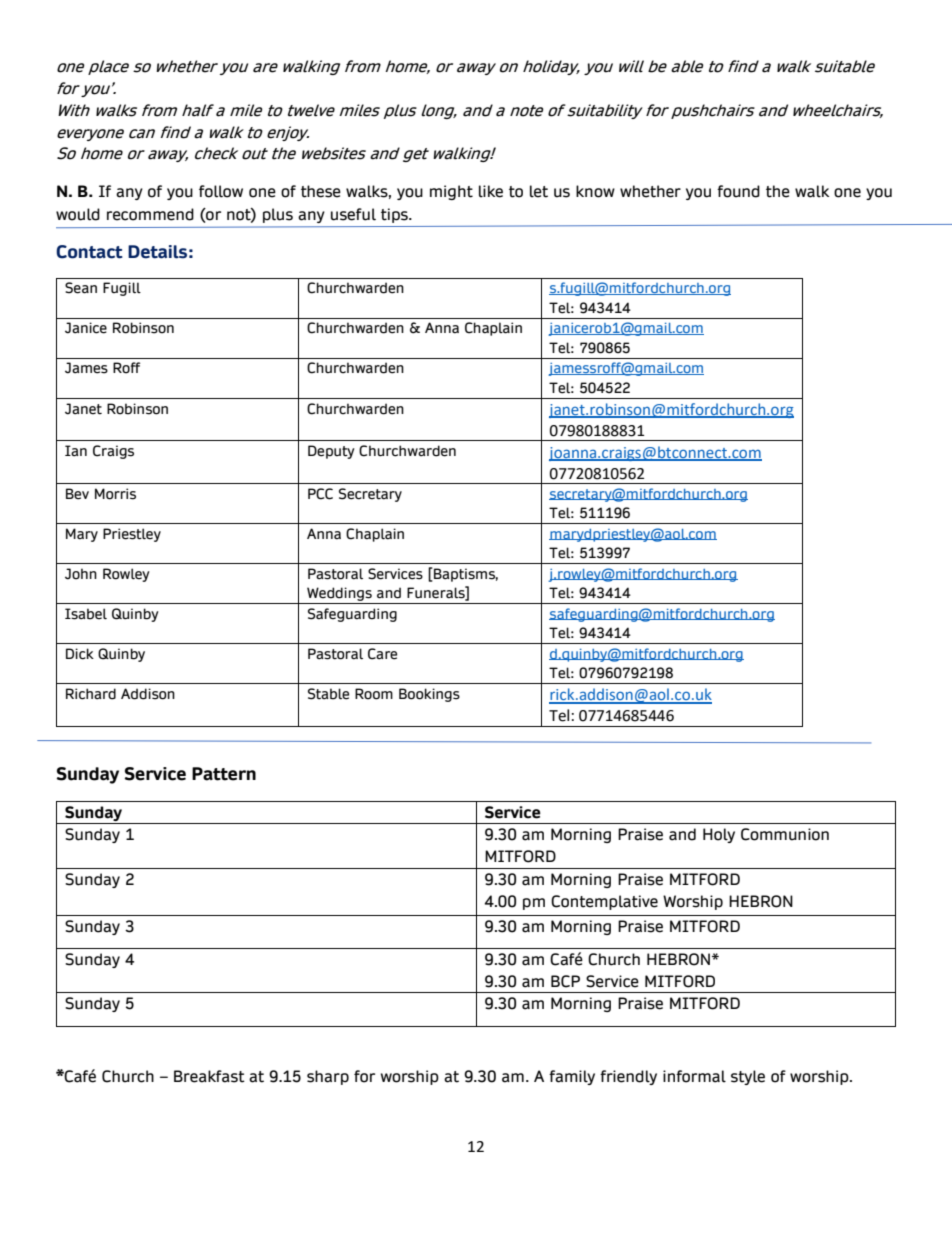 The height and width of the image is (1233, 952). I want to click on recommend, so click(150, 214).
